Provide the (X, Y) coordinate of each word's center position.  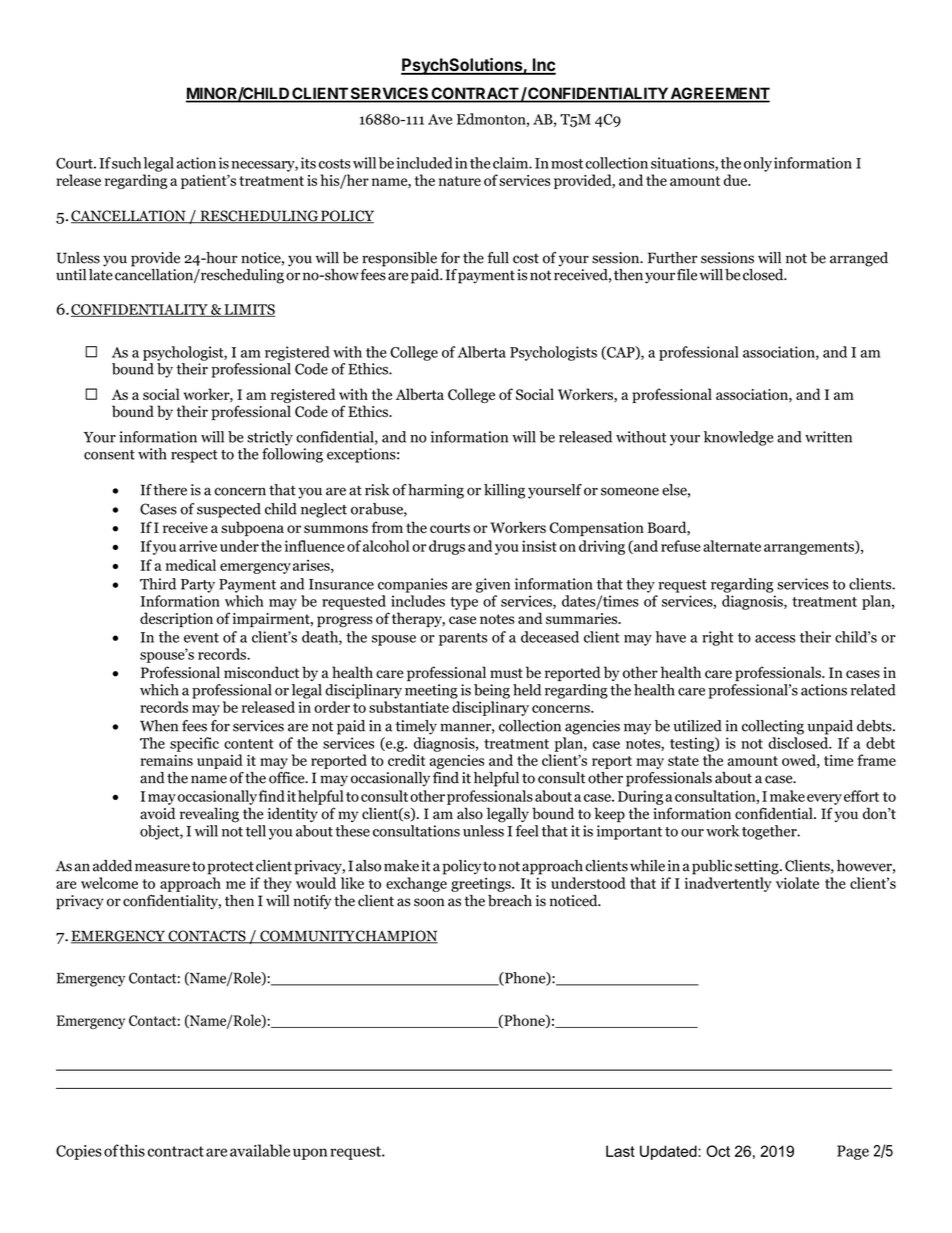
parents (463, 639)
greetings (482, 884)
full (498, 258)
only (758, 164)
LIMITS (248, 310)
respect (194, 456)
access (775, 639)
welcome (109, 883)
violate (797, 883)
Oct (718, 1151)
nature (460, 181)
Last (620, 1151)
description (176, 620)
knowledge (738, 438)
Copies (79, 1152)
